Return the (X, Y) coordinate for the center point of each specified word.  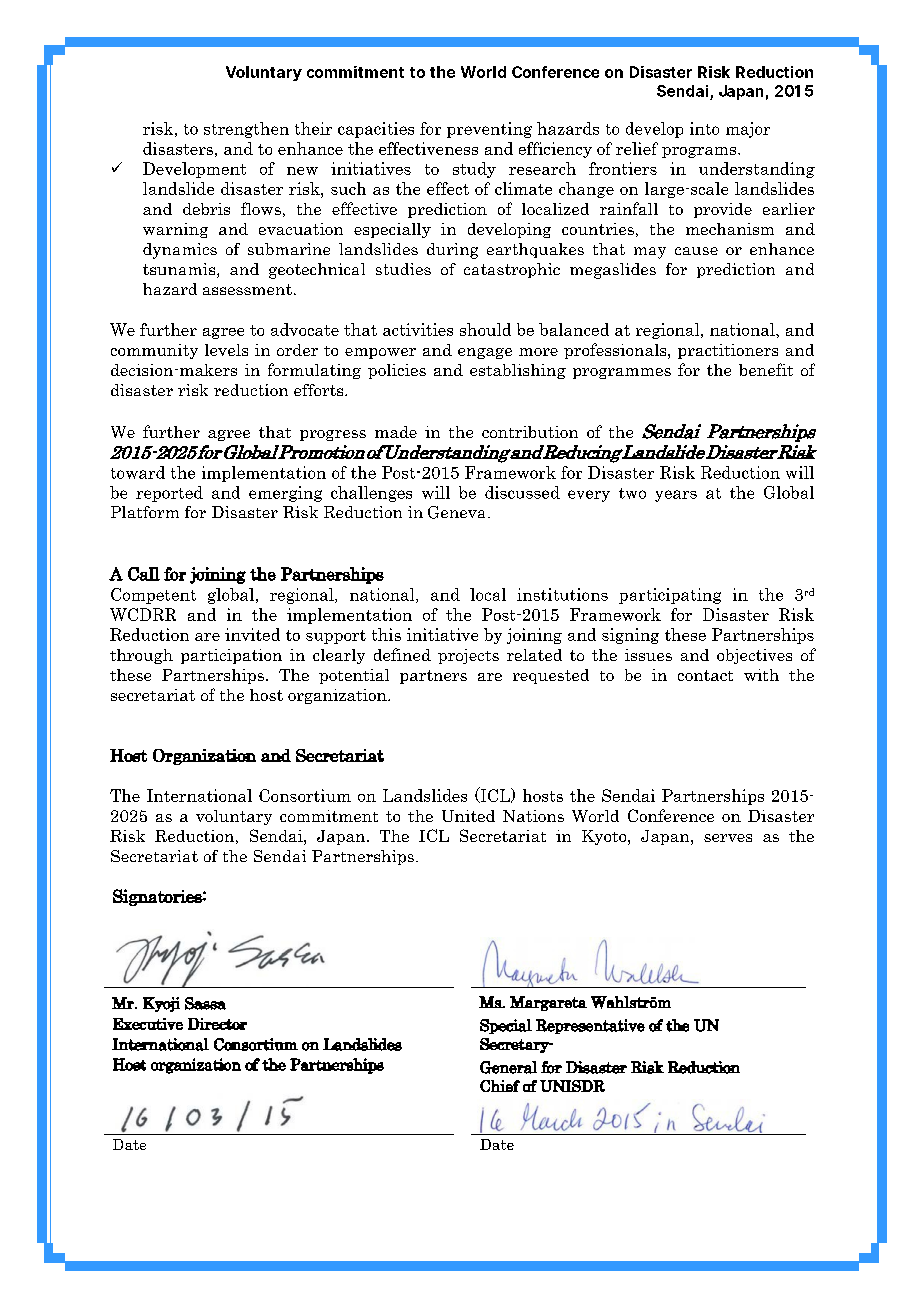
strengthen (246, 130)
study (474, 170)
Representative (590, 1026)
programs (700, 152)
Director (217, 1024)
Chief (500, 1086)
